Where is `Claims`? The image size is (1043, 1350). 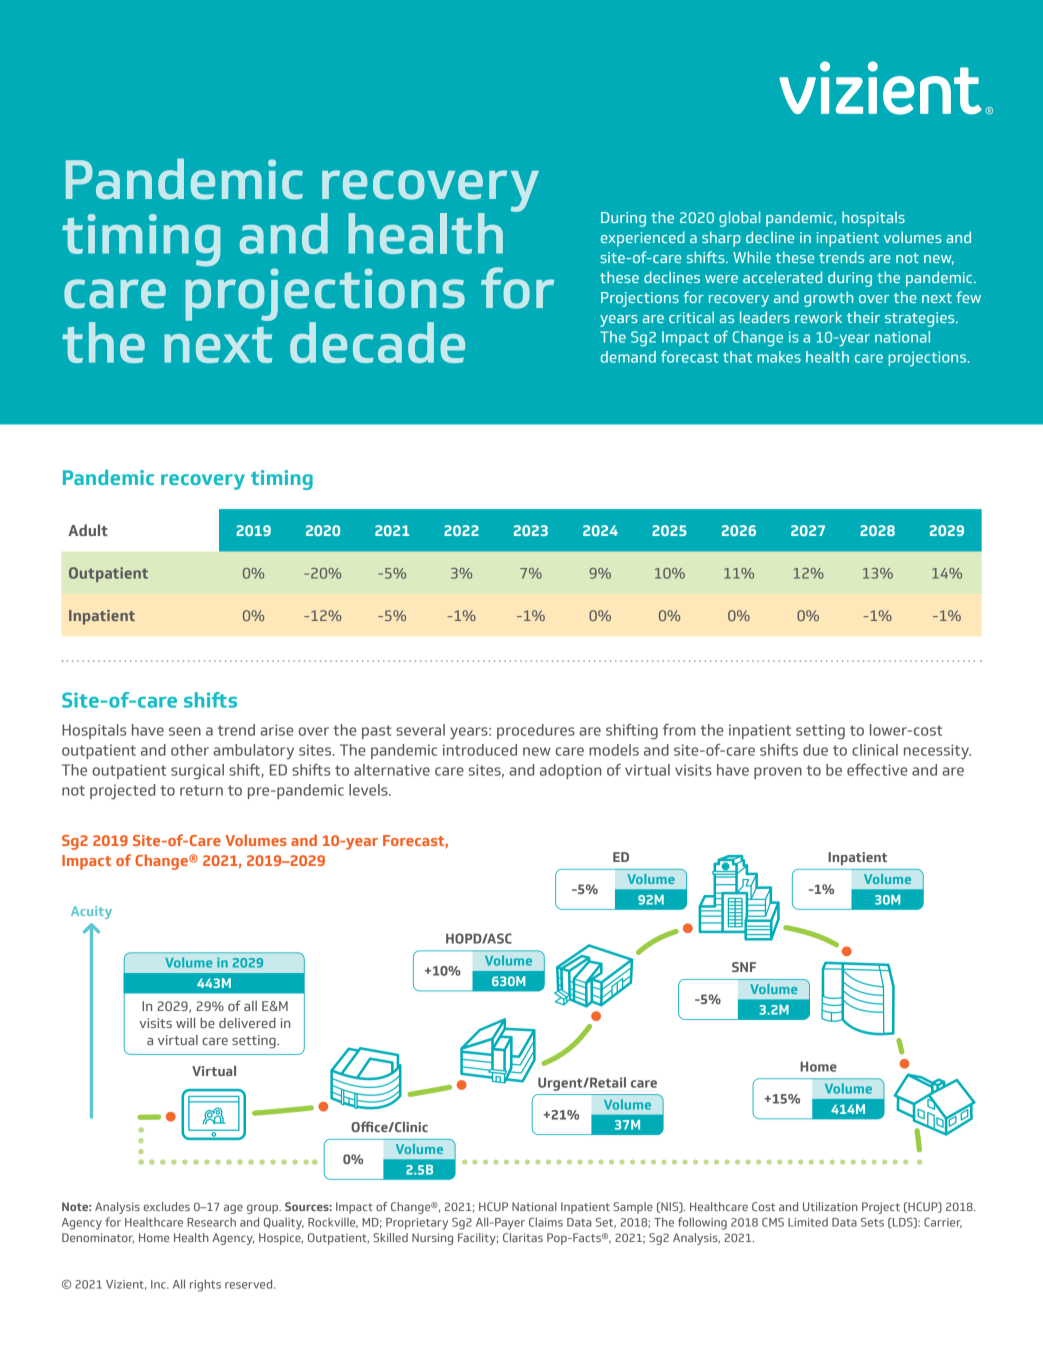 Claims is located at coordinates (546, 1222).
